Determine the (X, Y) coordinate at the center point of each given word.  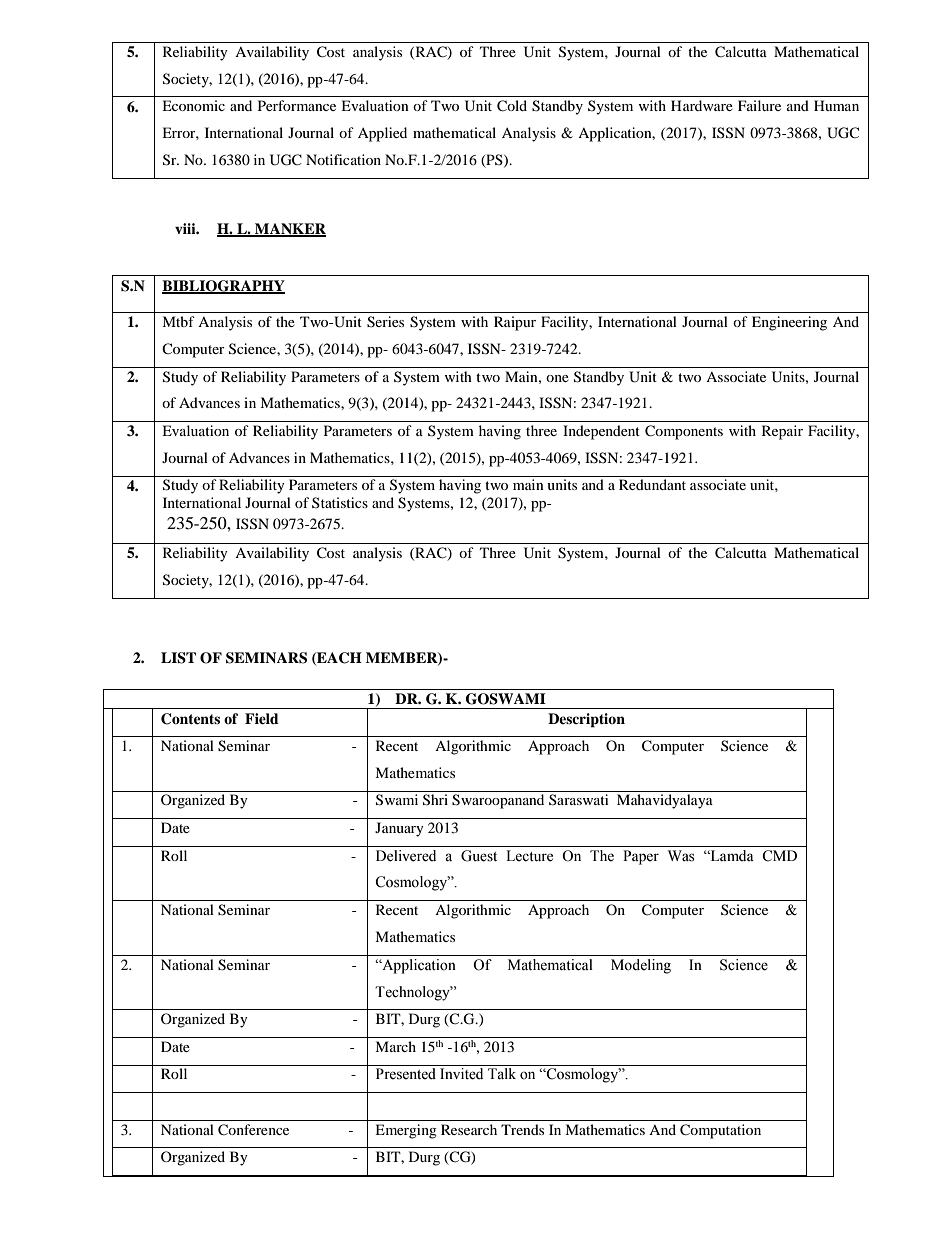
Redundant (652, 484)
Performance (297, 105)
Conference (253, 1130)
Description (586, 720)
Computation (720, 1131)
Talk (502, 1074)
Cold (512, 106)
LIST (178, 658)
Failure (759, 105)
